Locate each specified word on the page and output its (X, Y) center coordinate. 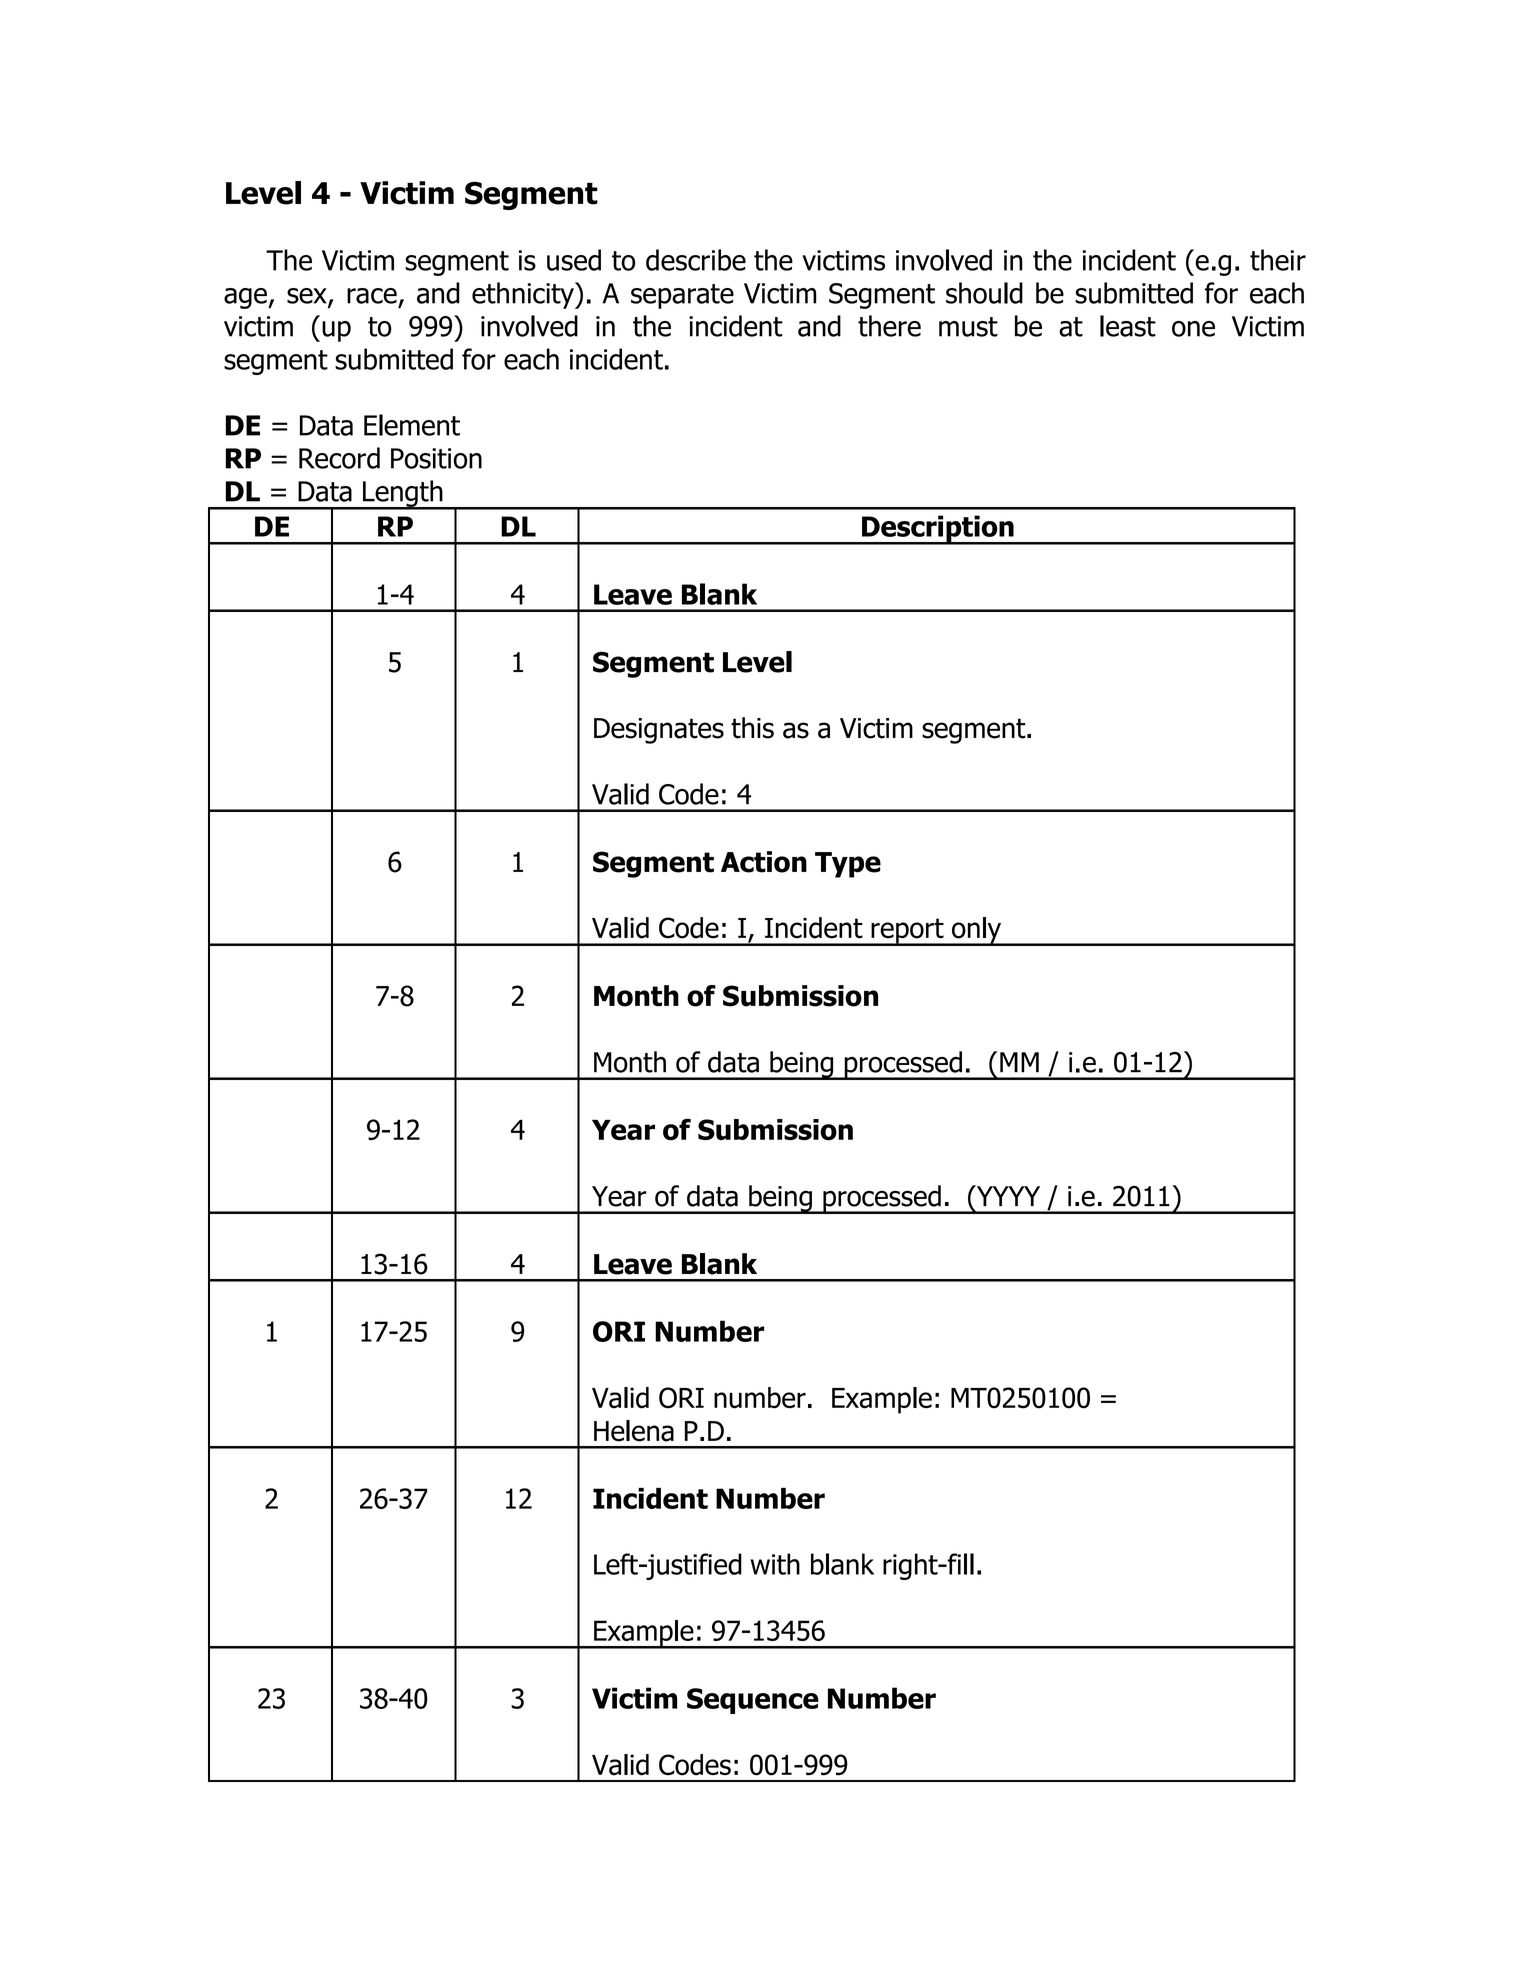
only (976, 931)
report (907, 932)
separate (682, 296)
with (775, 1564)
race (372, 296)
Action (764, 862)
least (1128, 326)
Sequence (753, 1701)
